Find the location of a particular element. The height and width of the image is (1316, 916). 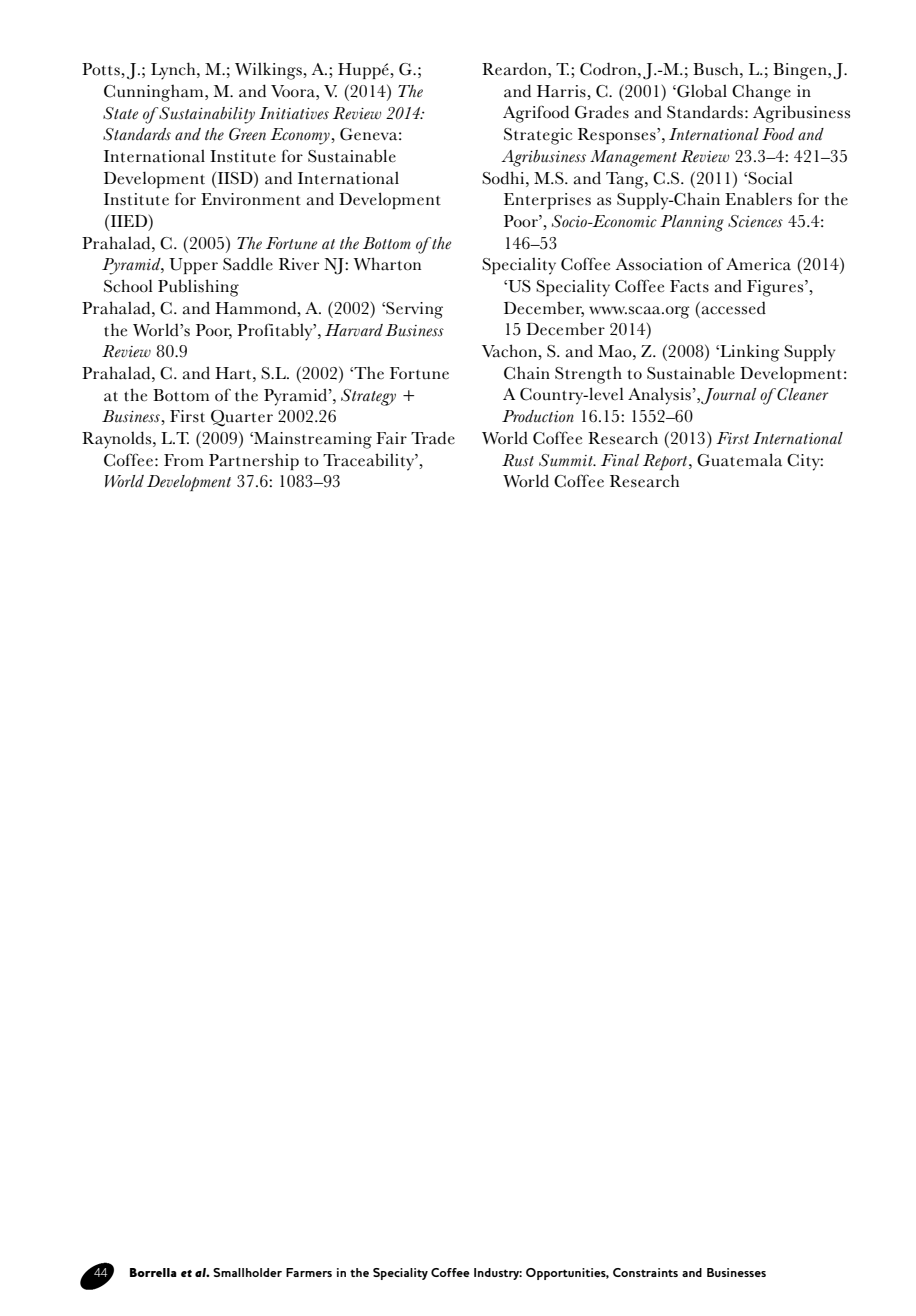

From is located at coordinates (184, 460).
